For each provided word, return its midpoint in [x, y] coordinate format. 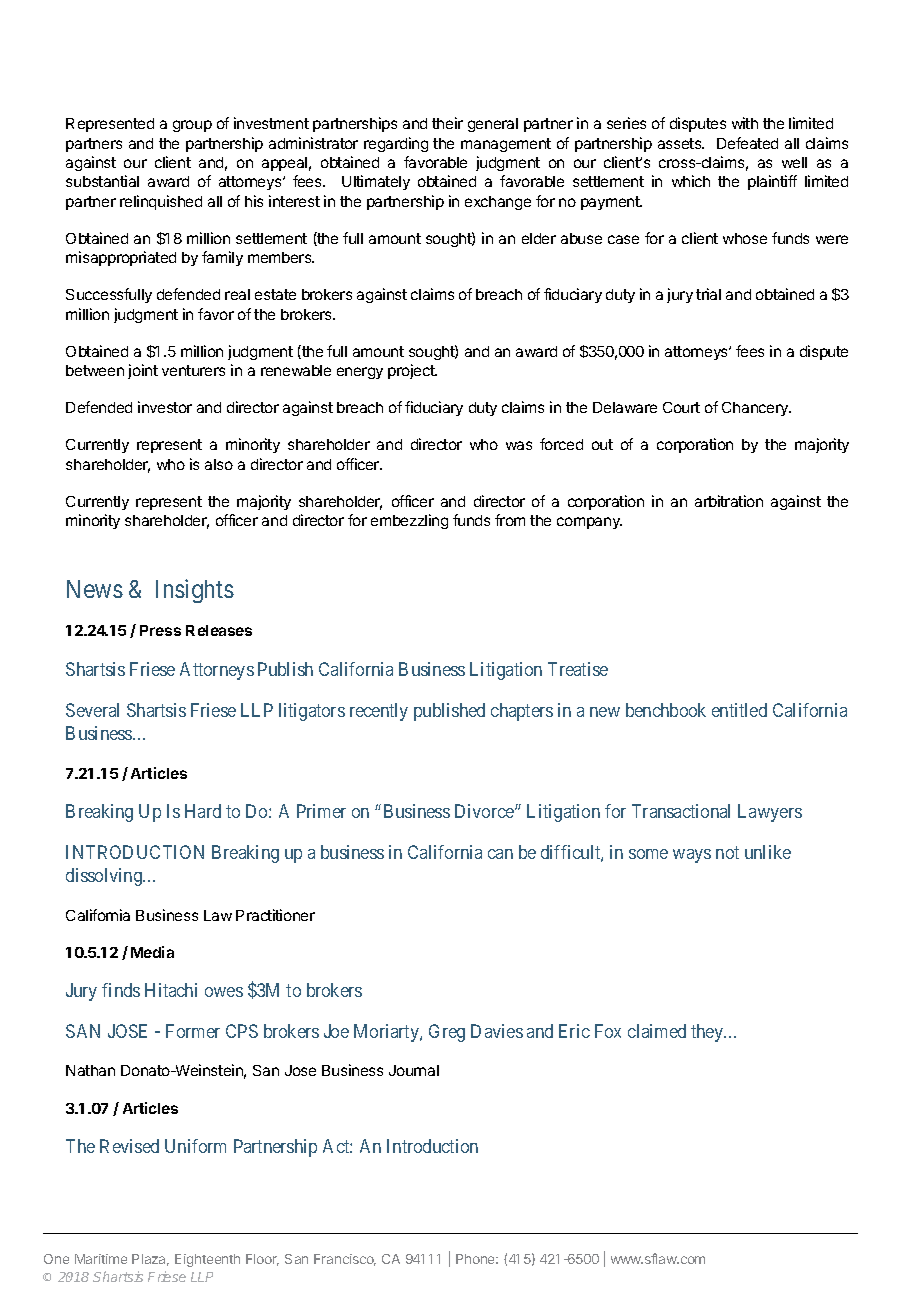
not [727, 852]
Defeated [747, 143]
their [447, 123]
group [192, 126]
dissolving [105, 877]
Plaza [150, 1260]
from [510, 520]
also [219, 464]
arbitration [729, 501]
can [500, 854]
